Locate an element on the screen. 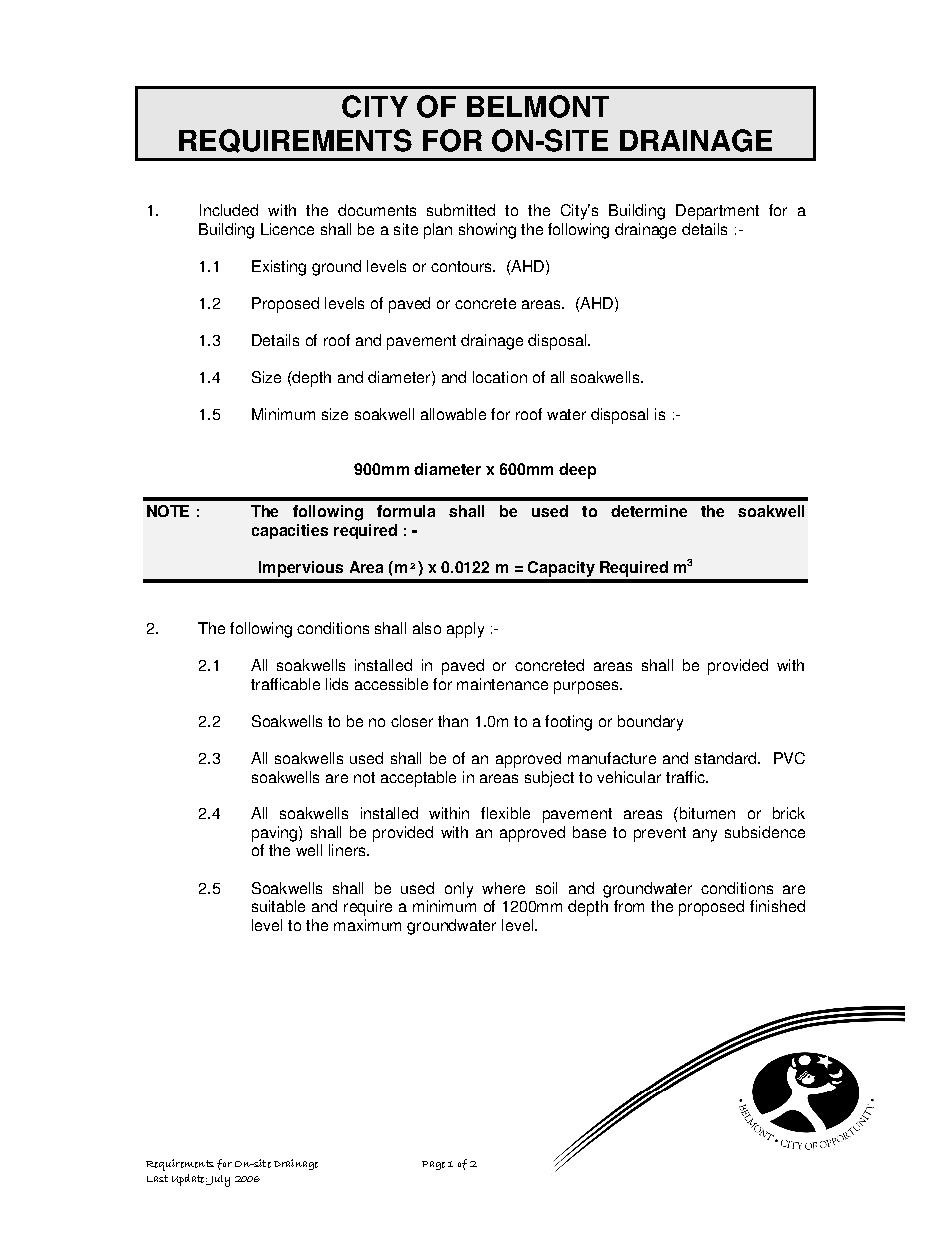 The height and width of the screenshot is (1233, 952). only is located at coordinates (459, 890).
